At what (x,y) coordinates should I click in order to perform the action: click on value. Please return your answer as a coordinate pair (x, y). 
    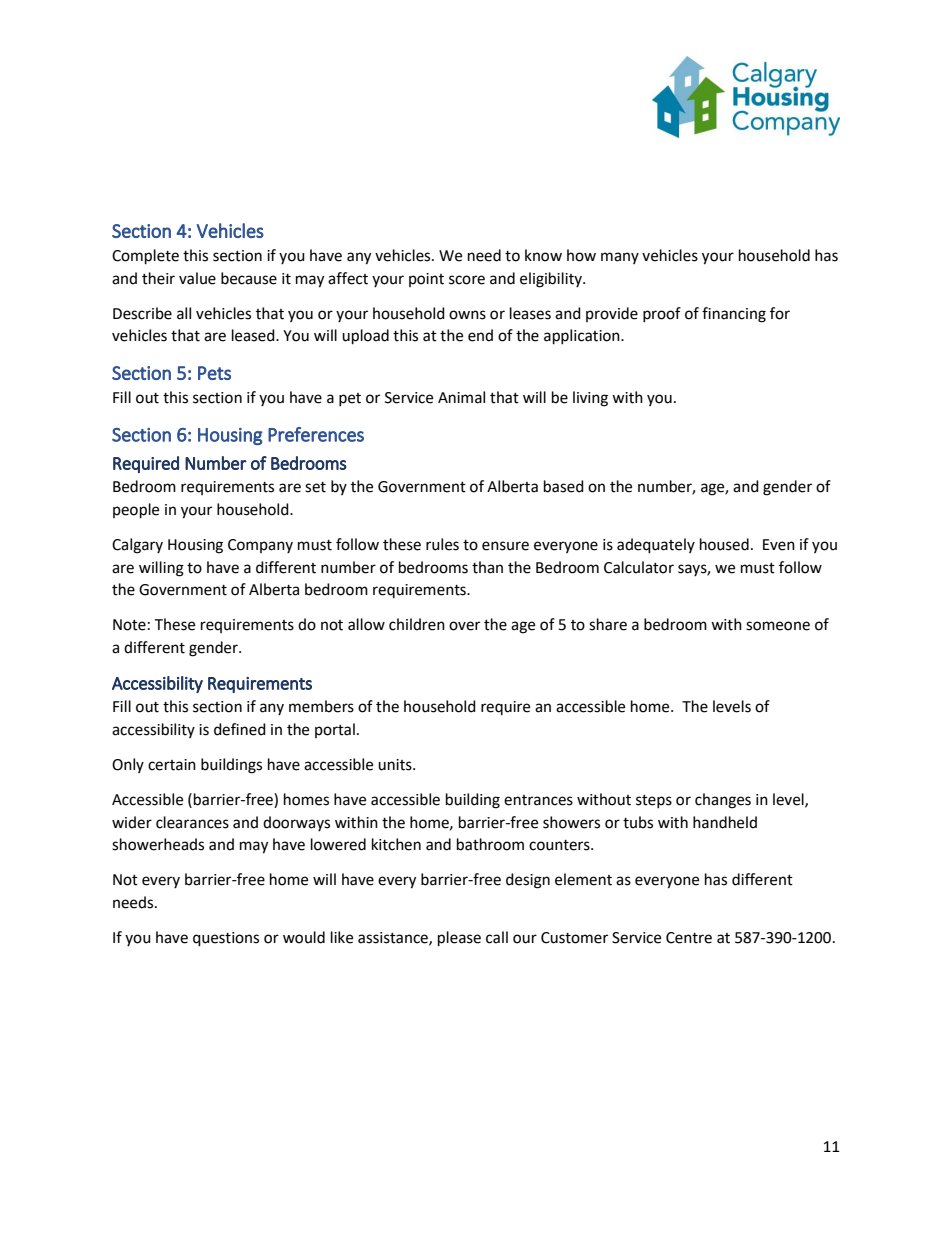
    Looking at the image, I should click on (197, 278).
